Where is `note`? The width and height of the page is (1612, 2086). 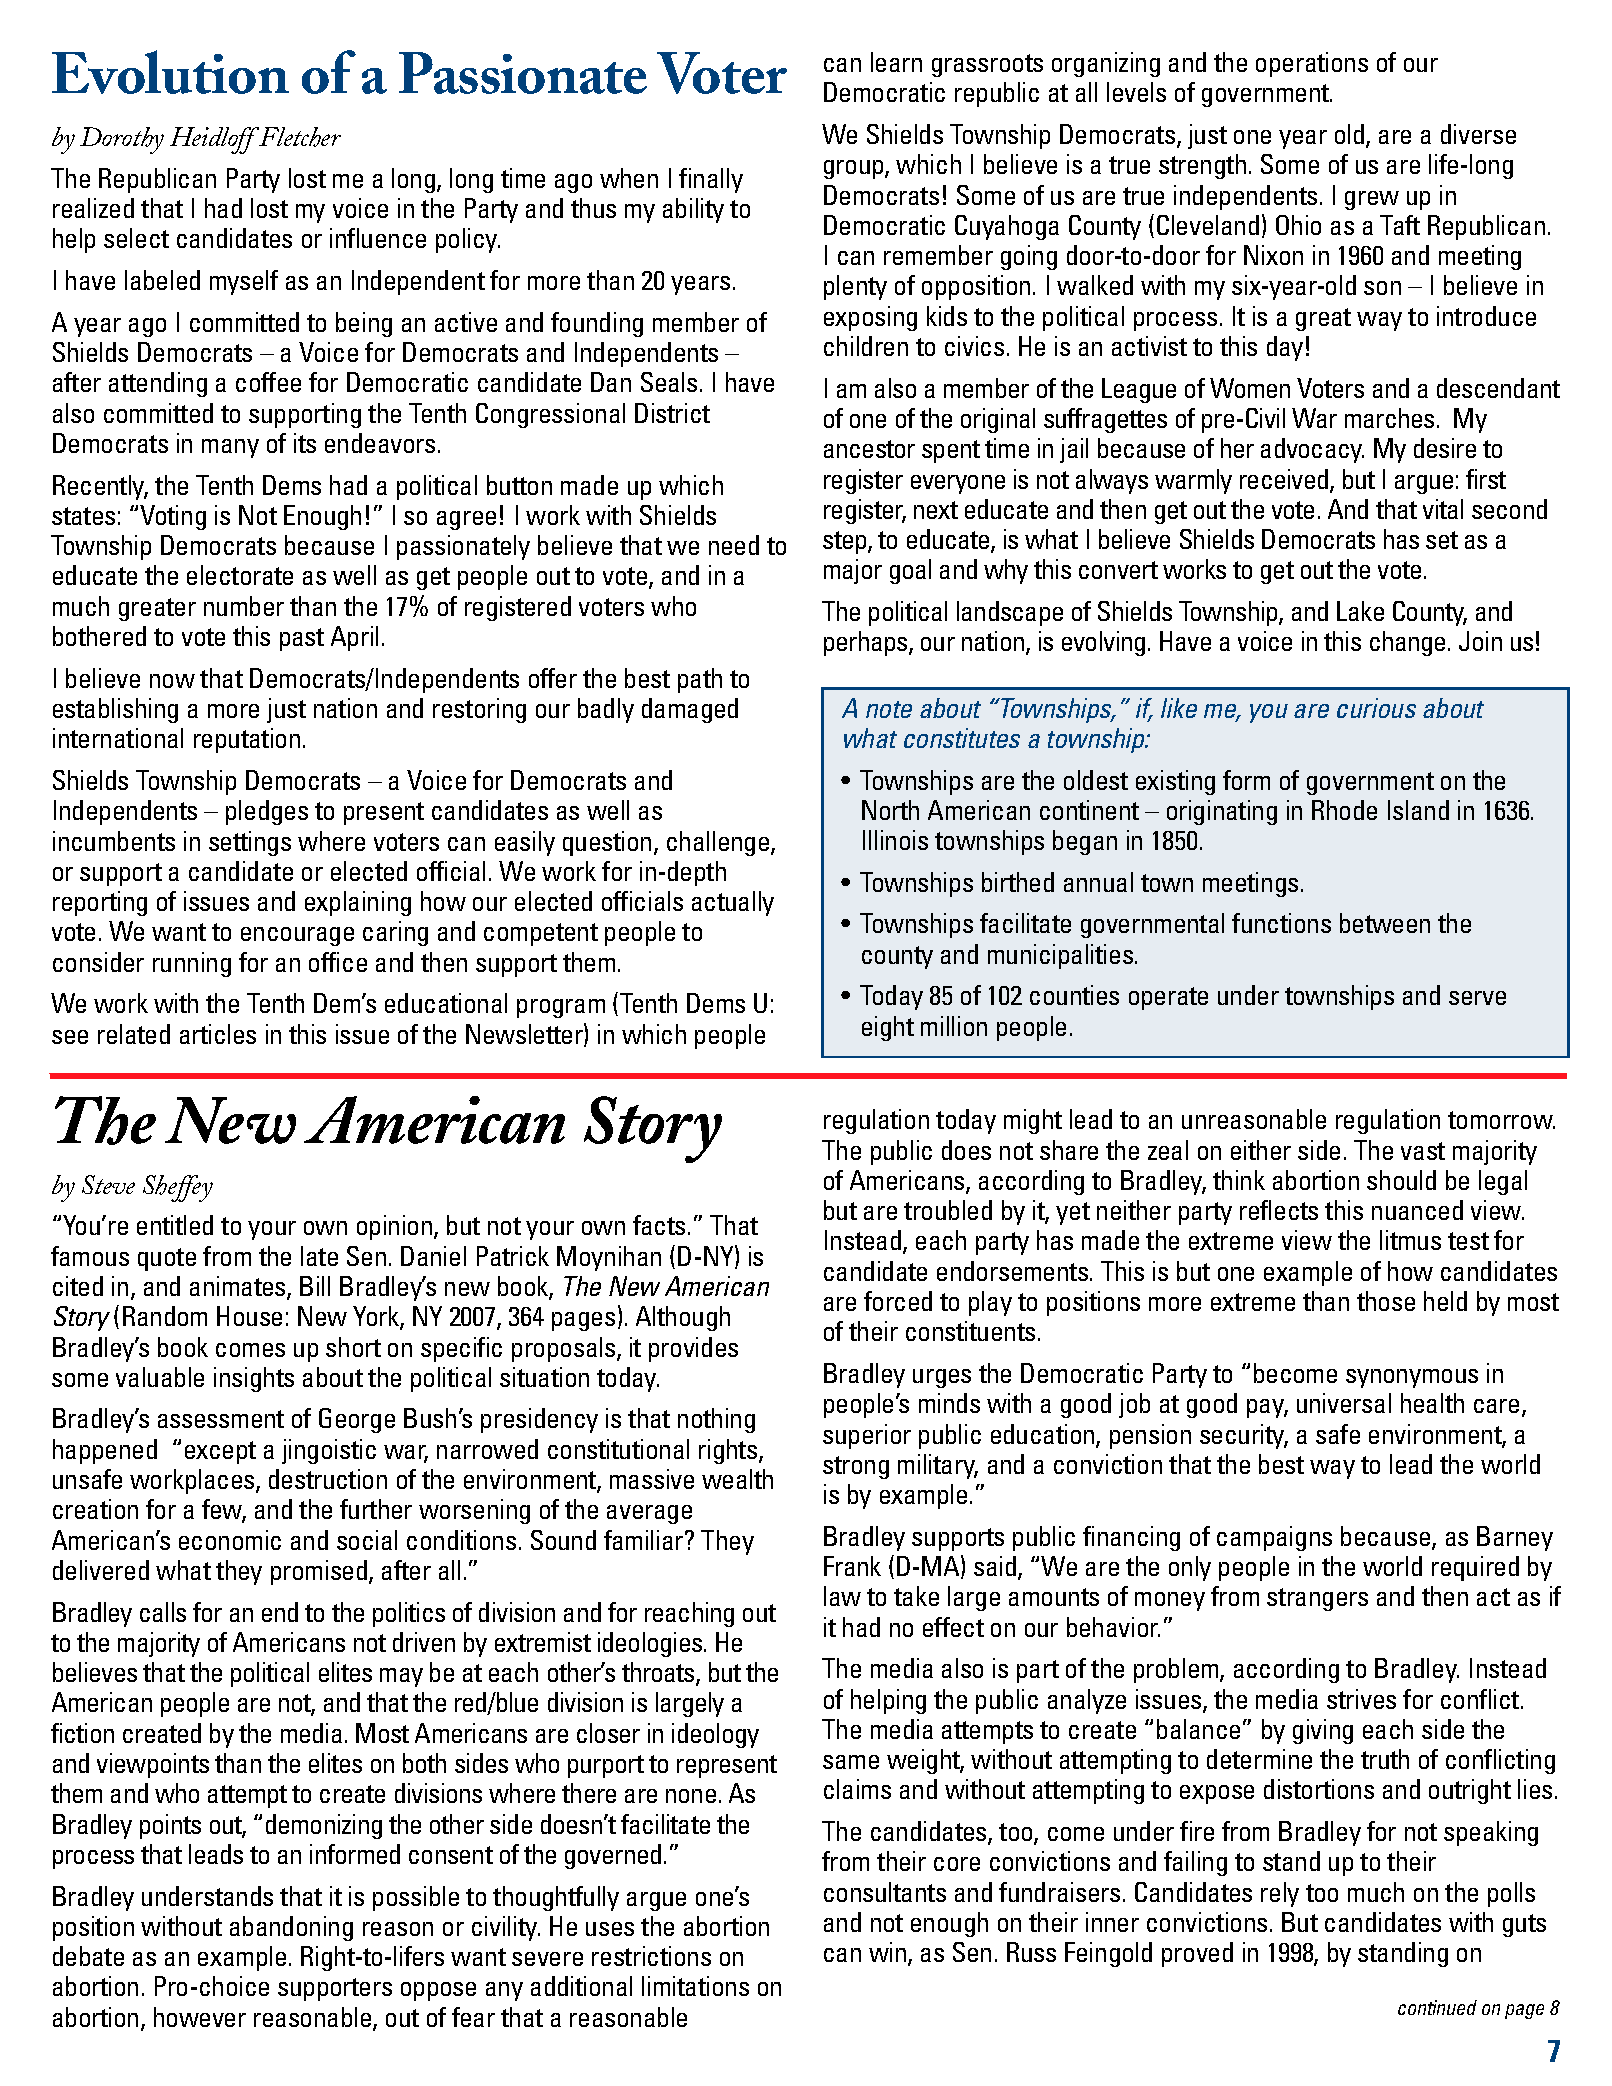
note is located at coordinates (889, 709).
